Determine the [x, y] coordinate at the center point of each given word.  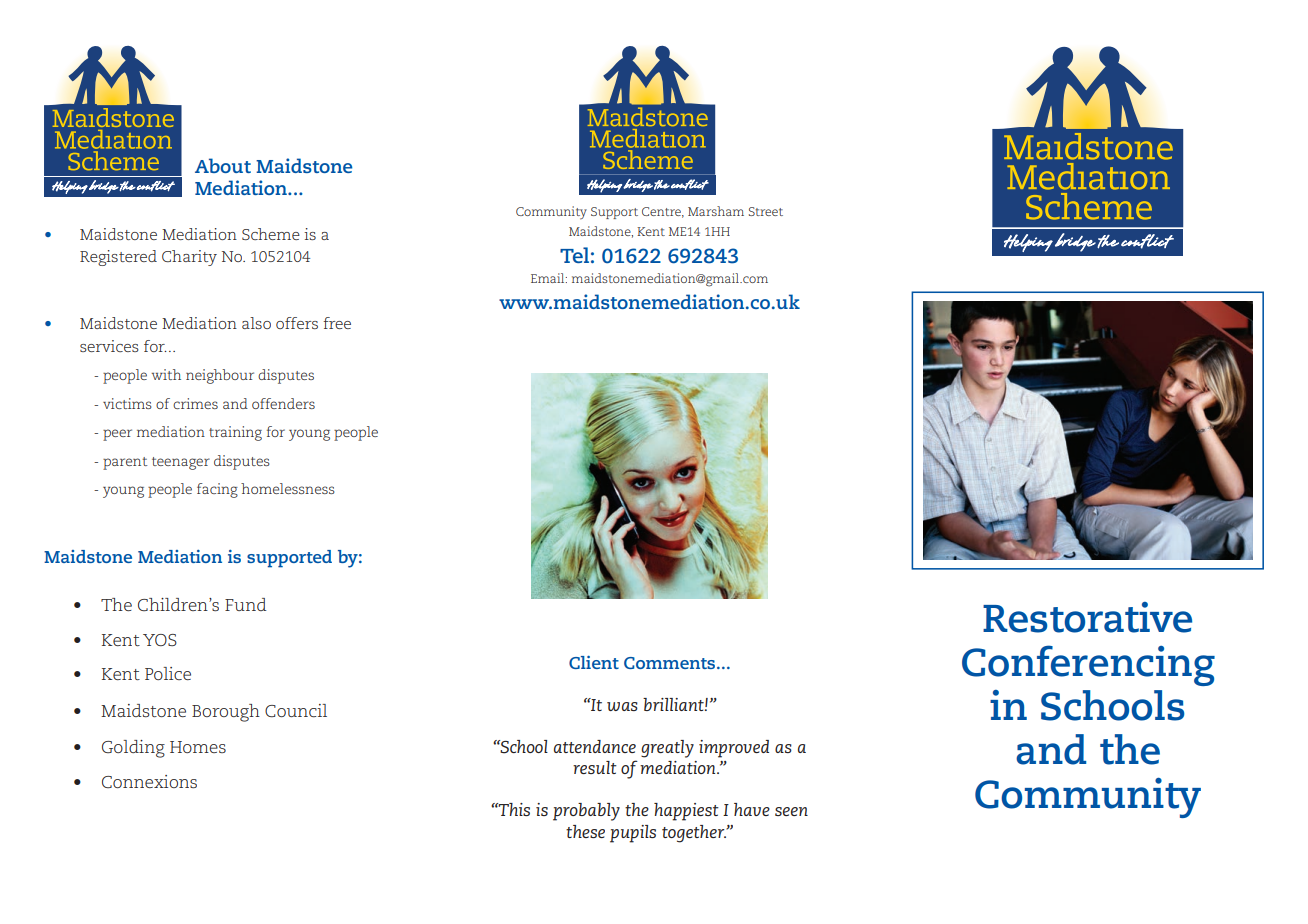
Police [168, 673]
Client [594, 662]
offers [297, 323]
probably [586, 812]
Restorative [1087, 617]
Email [549, 278]
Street [766, 211]
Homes [198, 747]
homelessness [288, 488]
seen [791, 811]
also [256, 323]
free [337, 323]
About [223, 165]
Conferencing [1088, 665]
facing [217, 490]
